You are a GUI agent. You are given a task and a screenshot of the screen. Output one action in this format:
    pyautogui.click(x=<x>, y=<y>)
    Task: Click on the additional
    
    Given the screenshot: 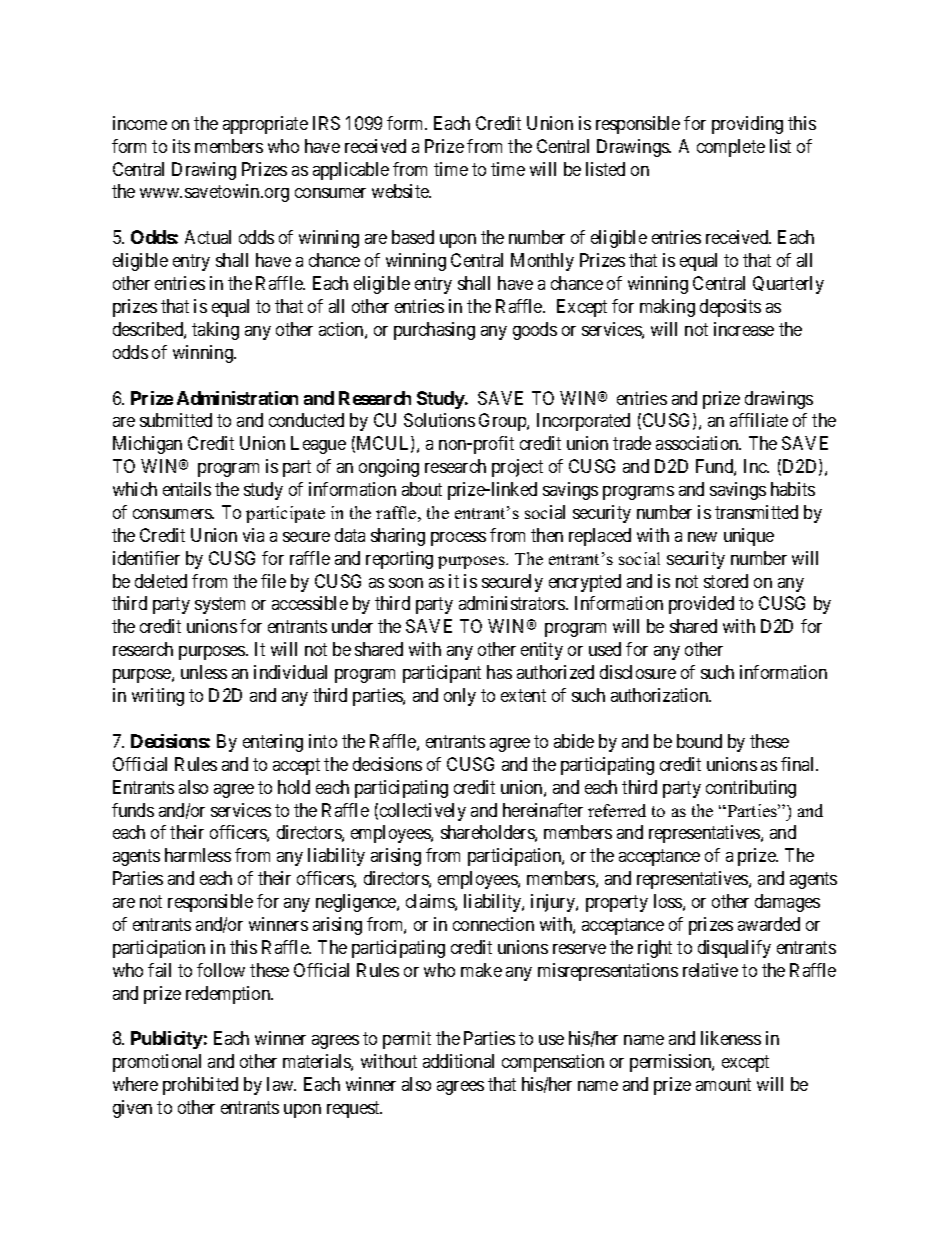 What is the action you would take?
    pyautogui.click(x=458, y=1061)
